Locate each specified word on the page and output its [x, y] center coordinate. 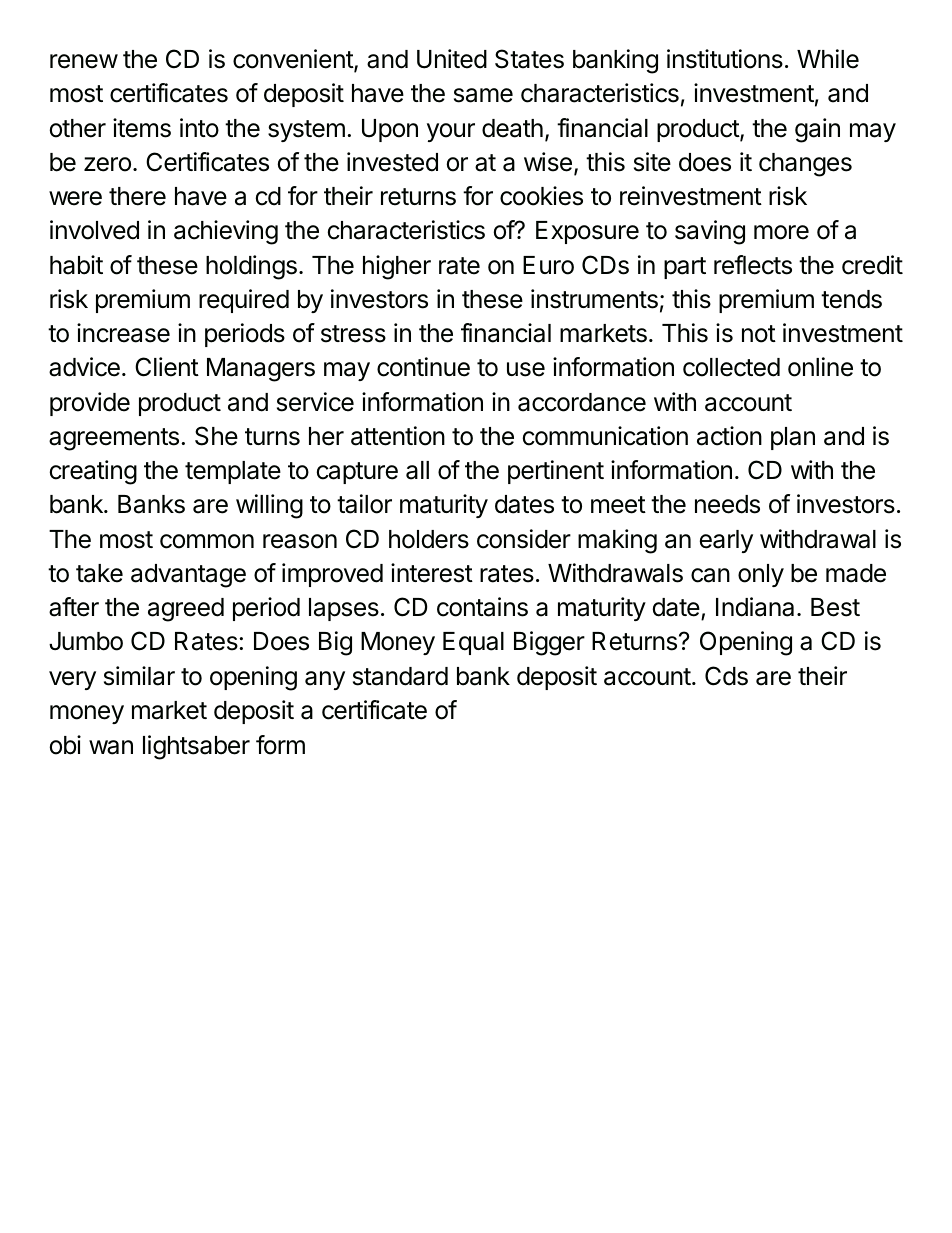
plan [793, 438]
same [483, 95]
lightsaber [196, 747]
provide [90, 404]
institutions [725, 59]
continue [423, 367]
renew [84, 61]
